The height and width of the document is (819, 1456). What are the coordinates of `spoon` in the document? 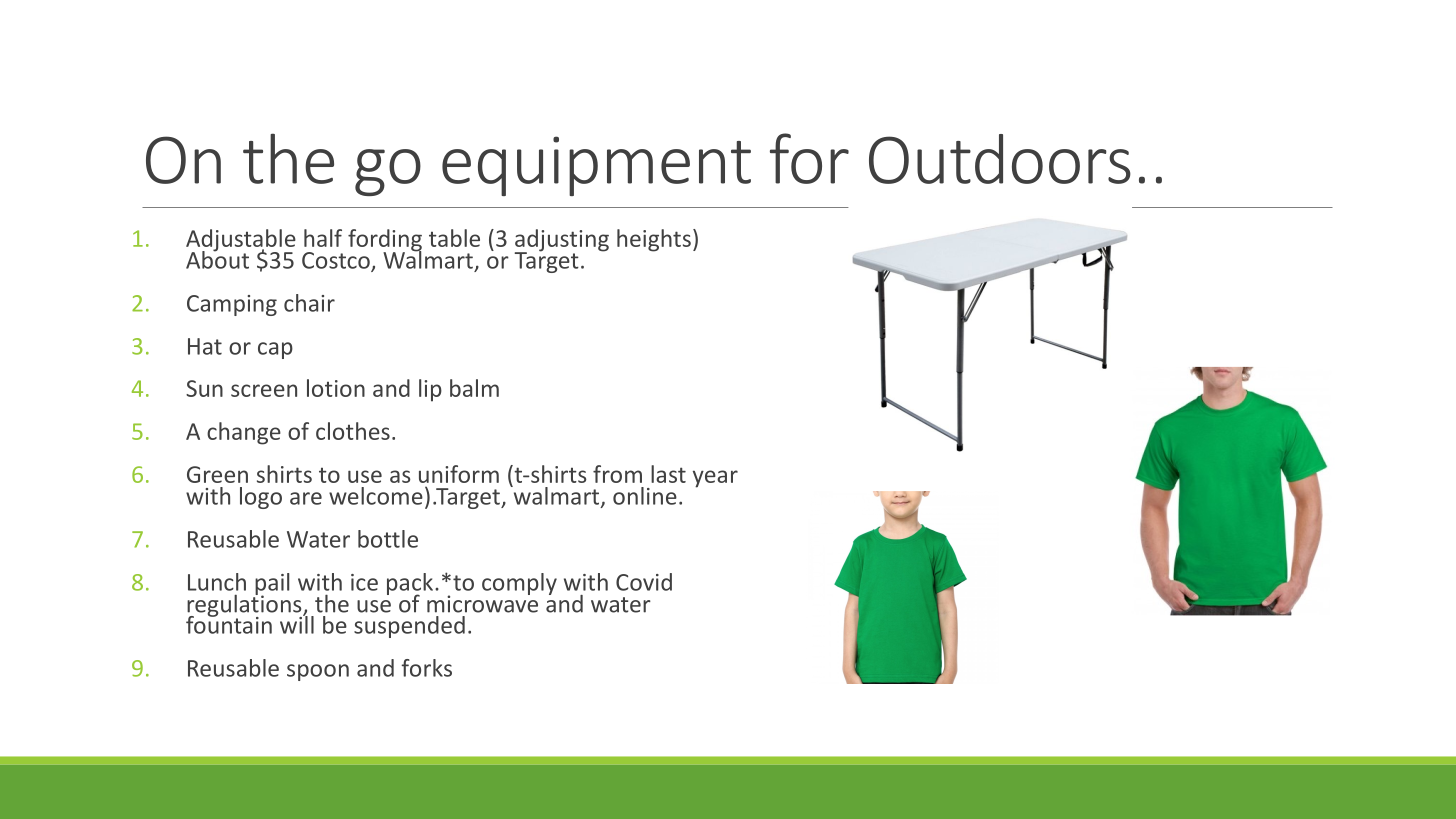 It's located at (318, 672).
